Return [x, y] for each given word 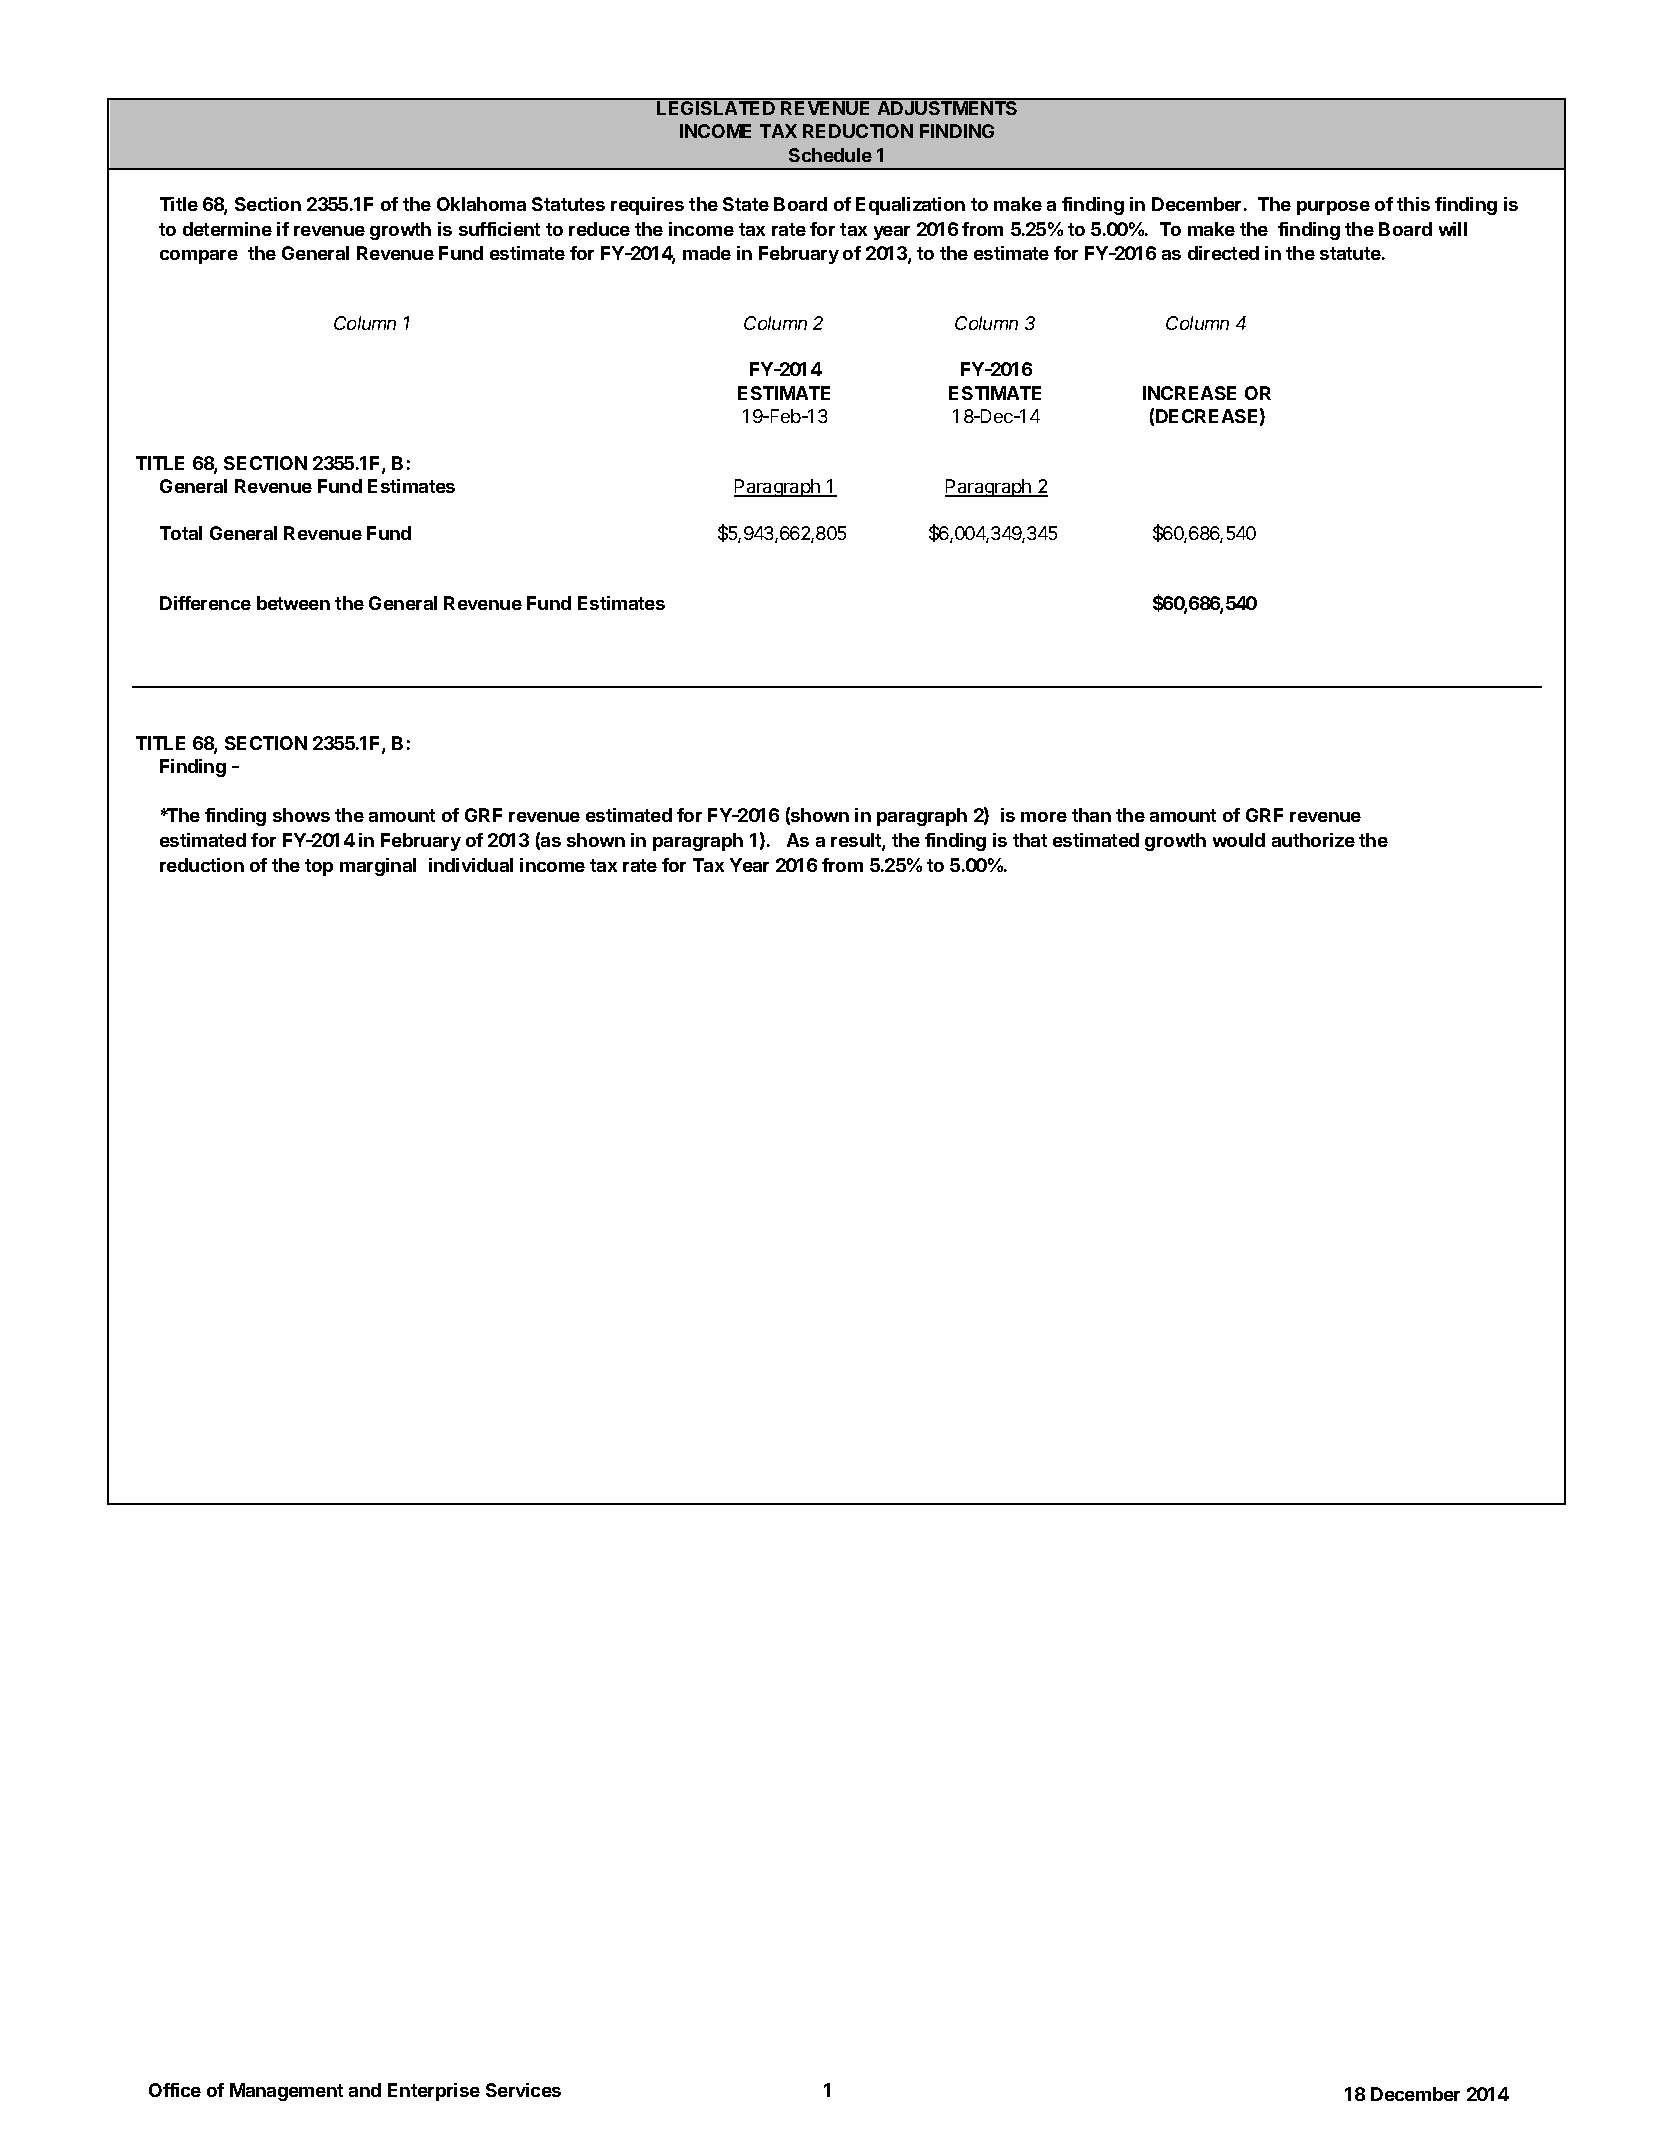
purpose [1333, 208]
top [319, 867]
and [365, 2090]
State [746, 204]
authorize [1313, 840]
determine [227, 229]
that [1030, 840]
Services [523, 2090]
